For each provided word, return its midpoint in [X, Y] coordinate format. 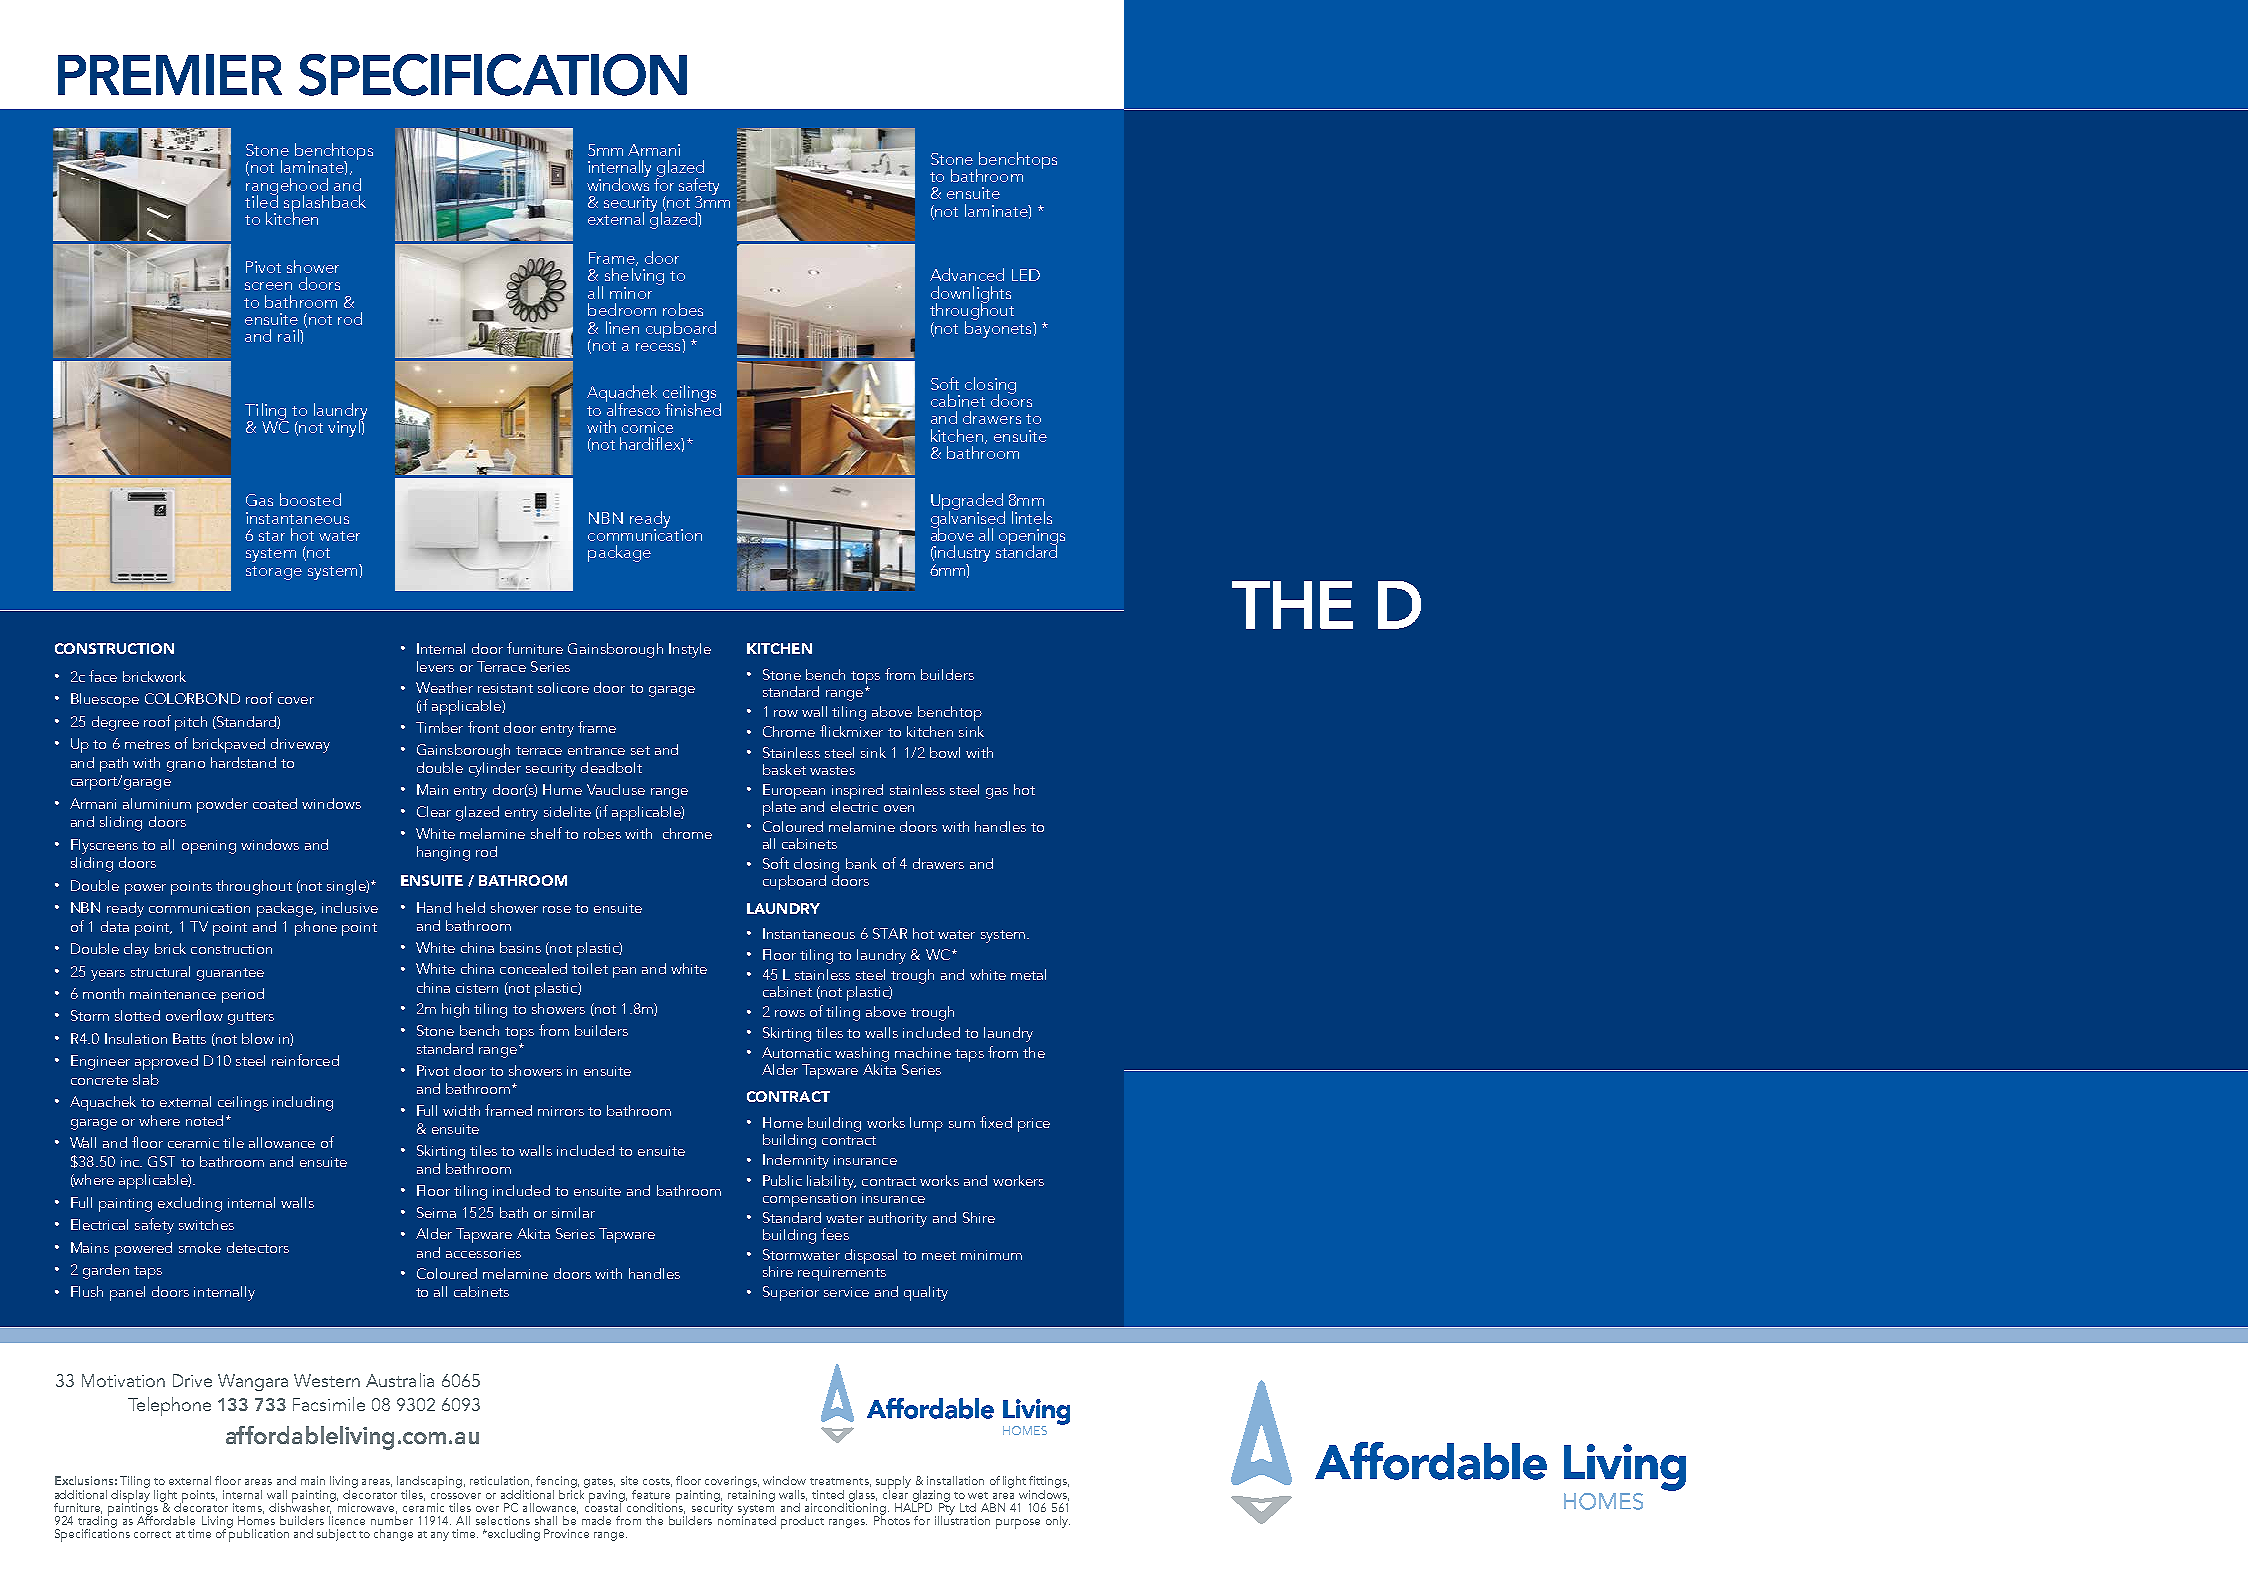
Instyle [690, 650]
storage [274, 573]
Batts [189, 1038]
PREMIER [170, 74]
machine [923, 1052]
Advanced [967, 274]
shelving [633, 278]
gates [599, 1484]
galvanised [968, 519]
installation [955, 1480]
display [130, 1496]
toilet [590, 968]
